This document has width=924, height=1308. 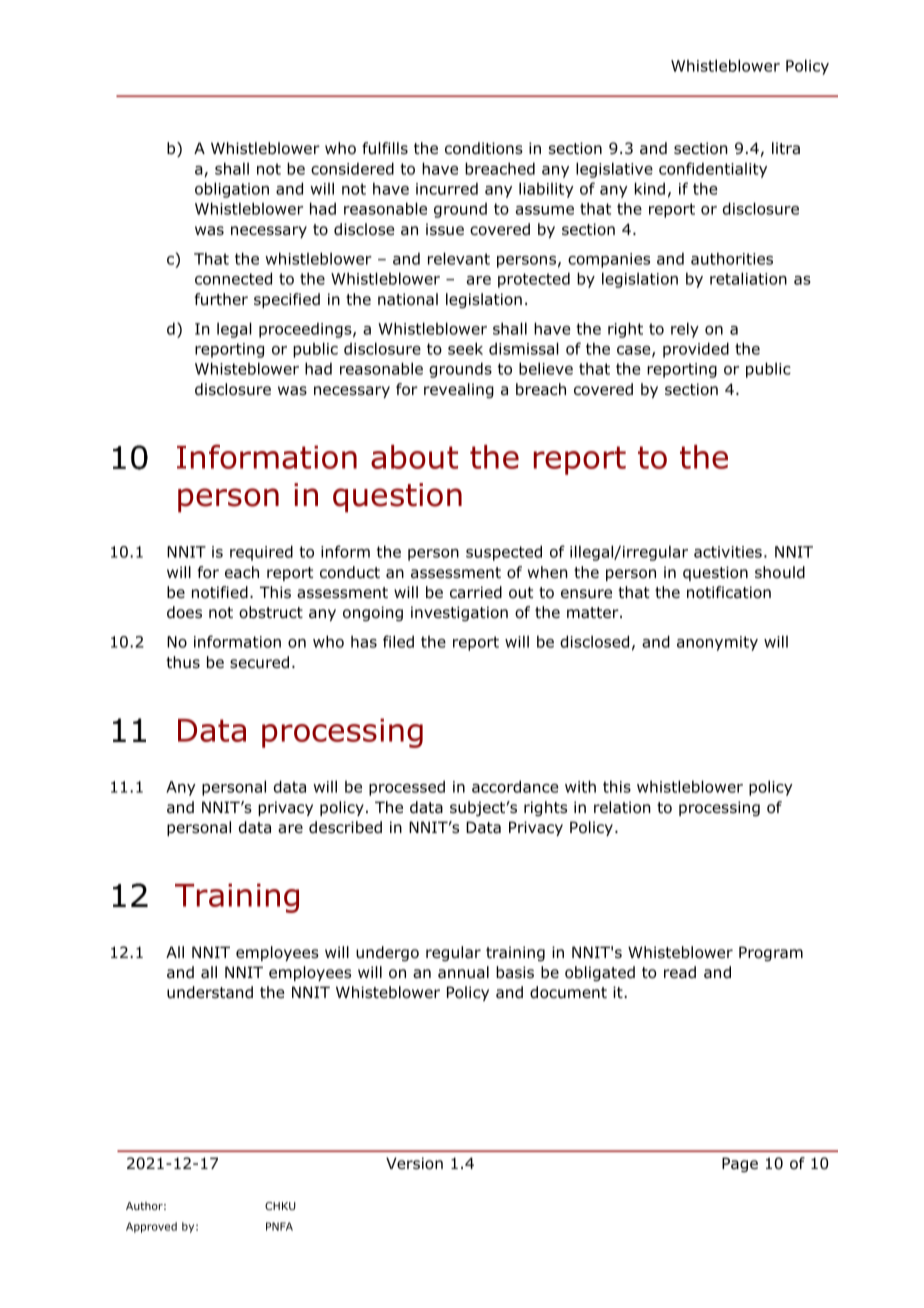 What do you see at coordinates (680, 972) in the document?
I see `read` at bounding box center [680, 972].
